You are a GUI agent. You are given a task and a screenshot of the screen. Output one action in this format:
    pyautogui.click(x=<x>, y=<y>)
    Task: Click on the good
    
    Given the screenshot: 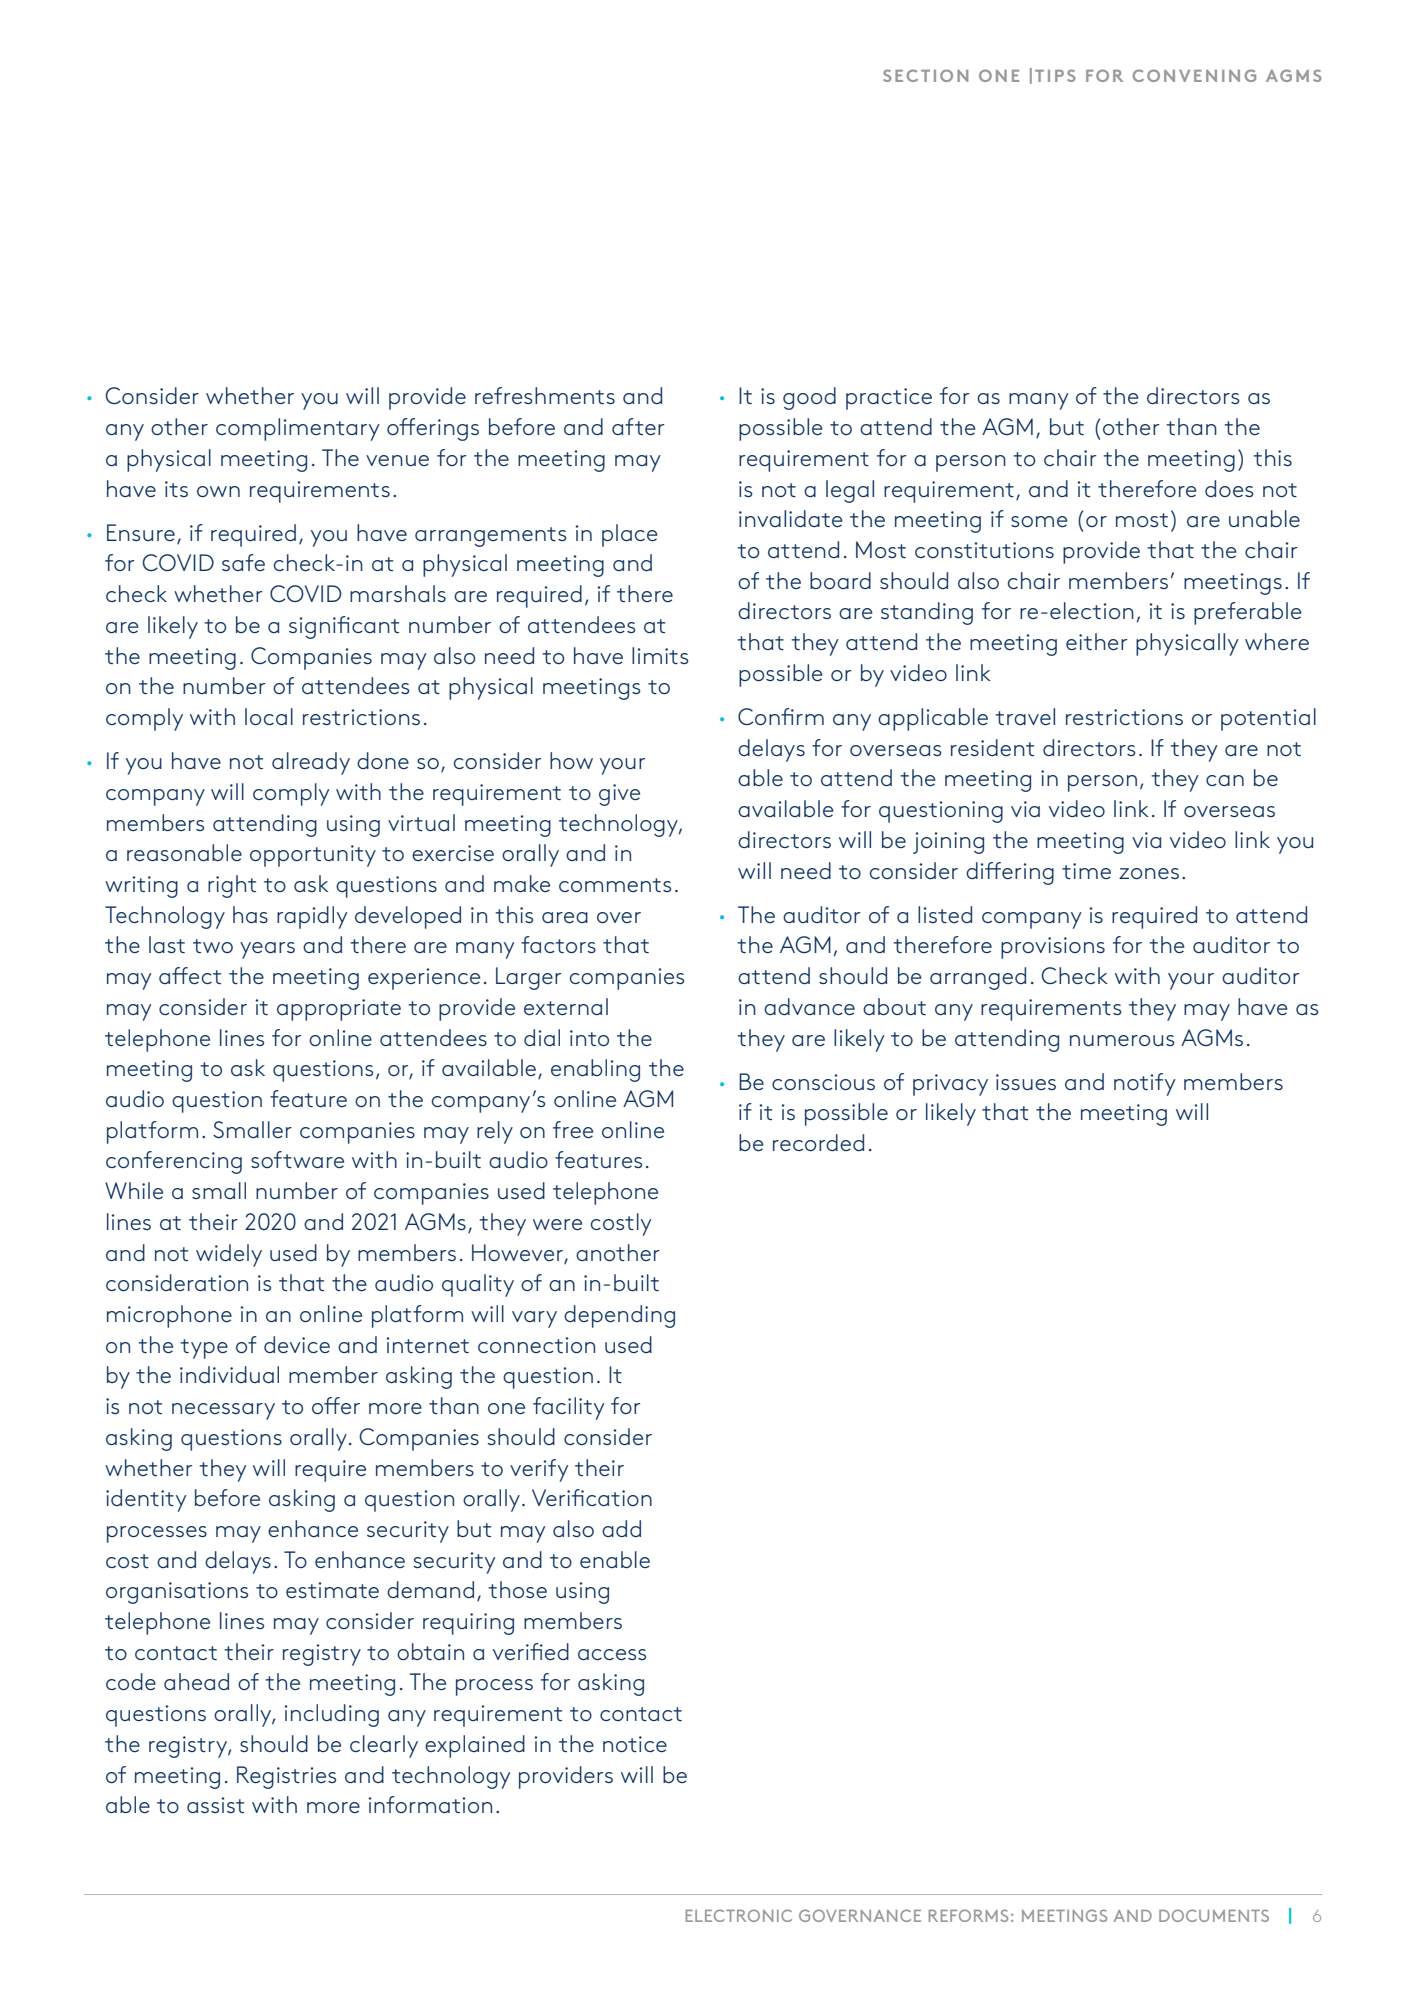 What is the action you would take?
    pyautogui.click(x=809, y=398)
